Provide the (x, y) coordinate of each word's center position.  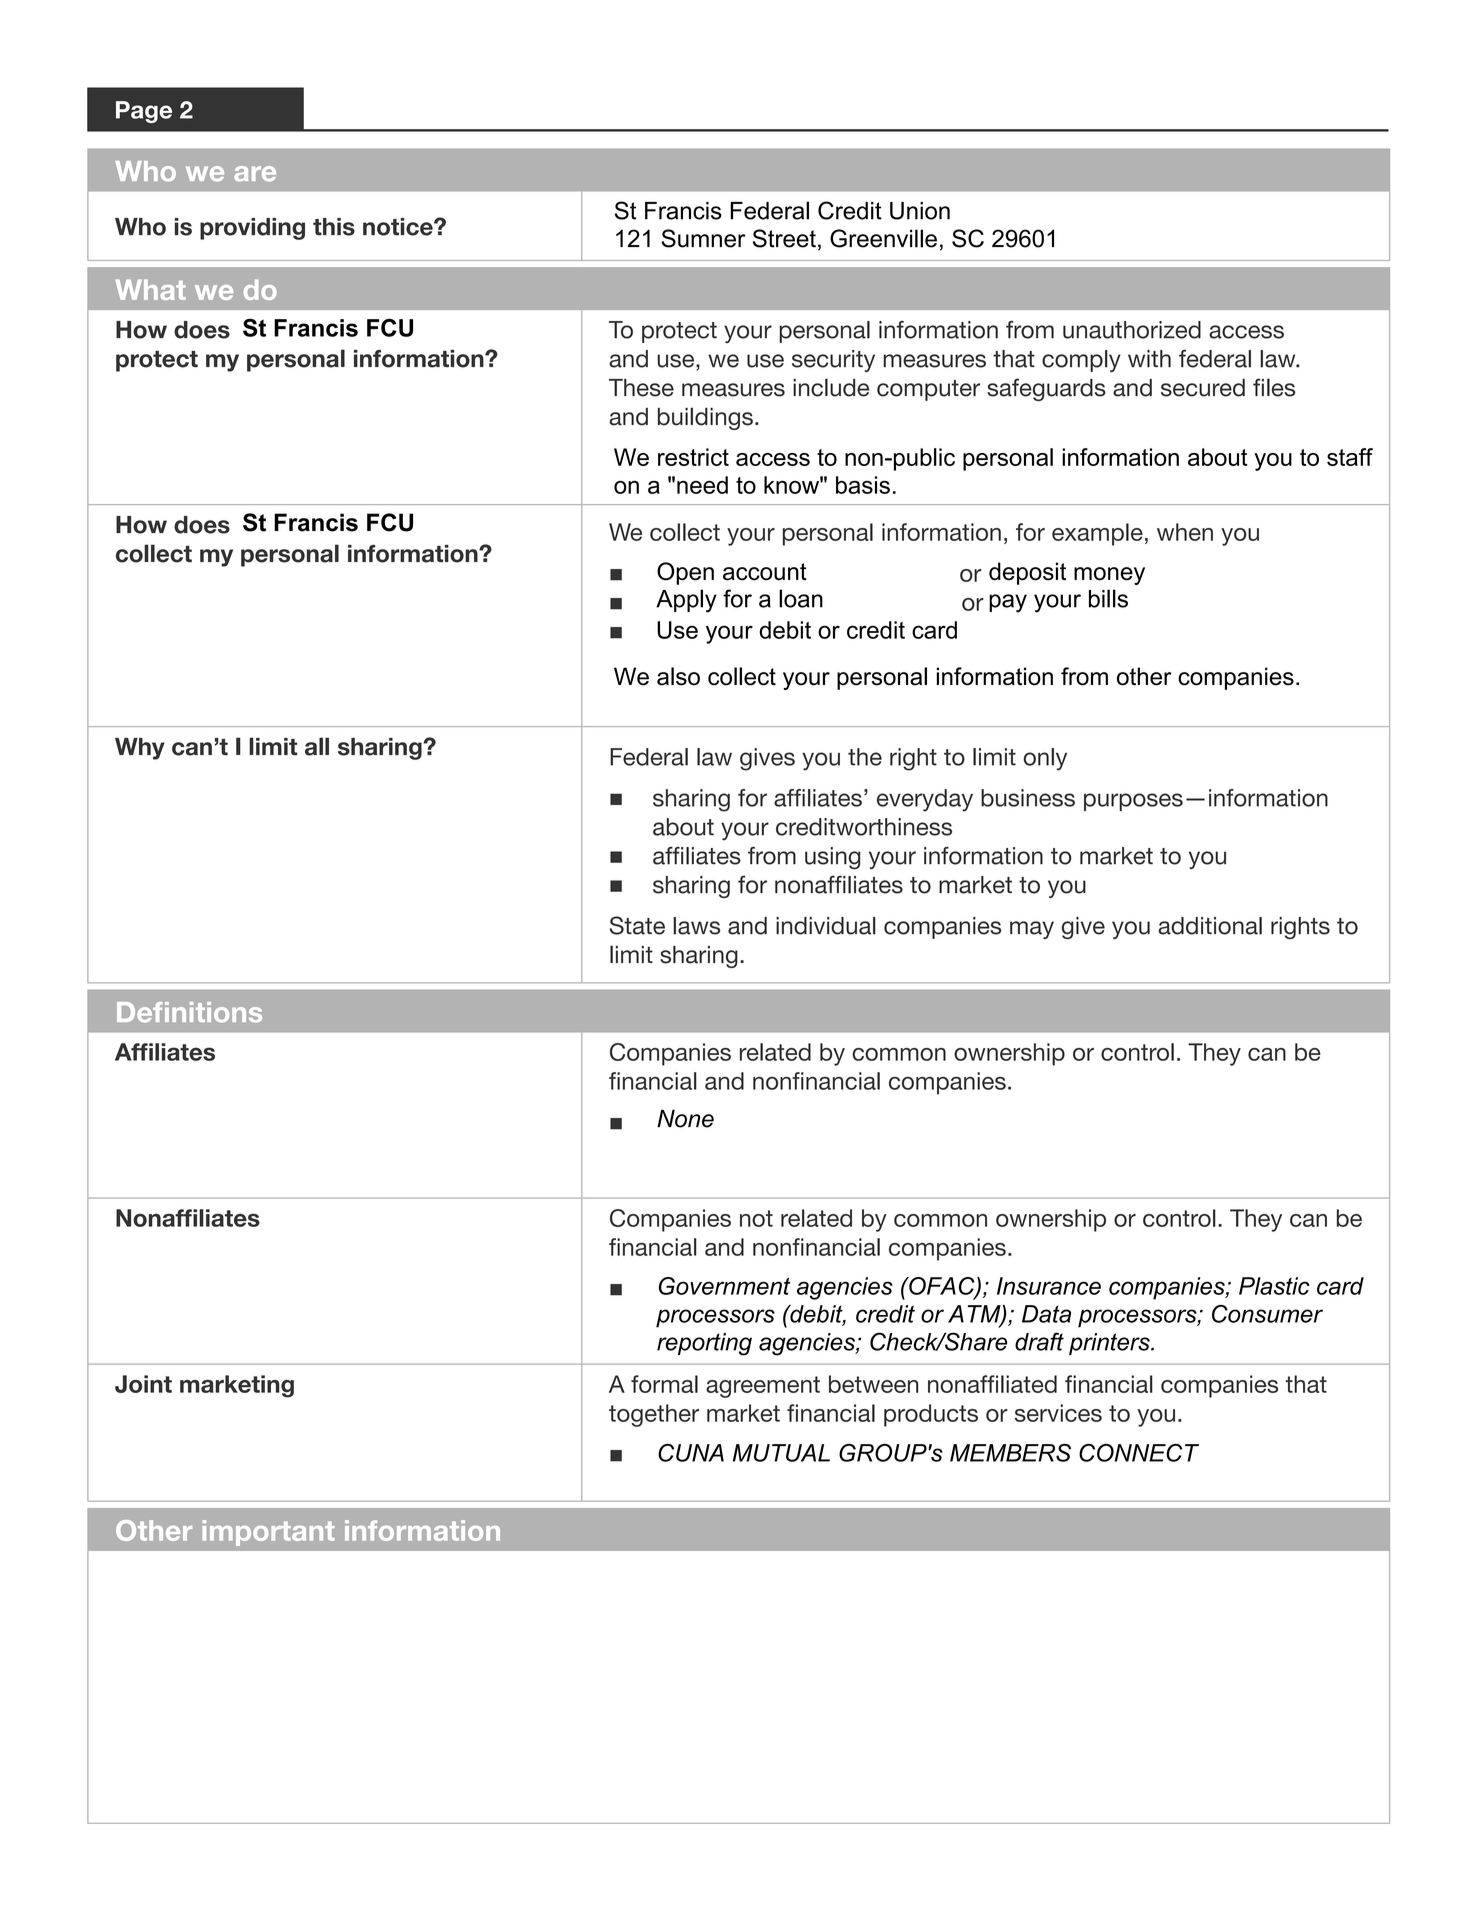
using (832, 858)
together (654, 1415)
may (1032, 930)
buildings (705, 418)
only (1045, 759)
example (1097, 534)
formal (664, 1384)
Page (144, 112)
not (756, 1218)
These (641, 388)
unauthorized (1132, 330)
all (317, 746)
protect (679, 332)
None (685, 1118)
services (1058, 1413)
